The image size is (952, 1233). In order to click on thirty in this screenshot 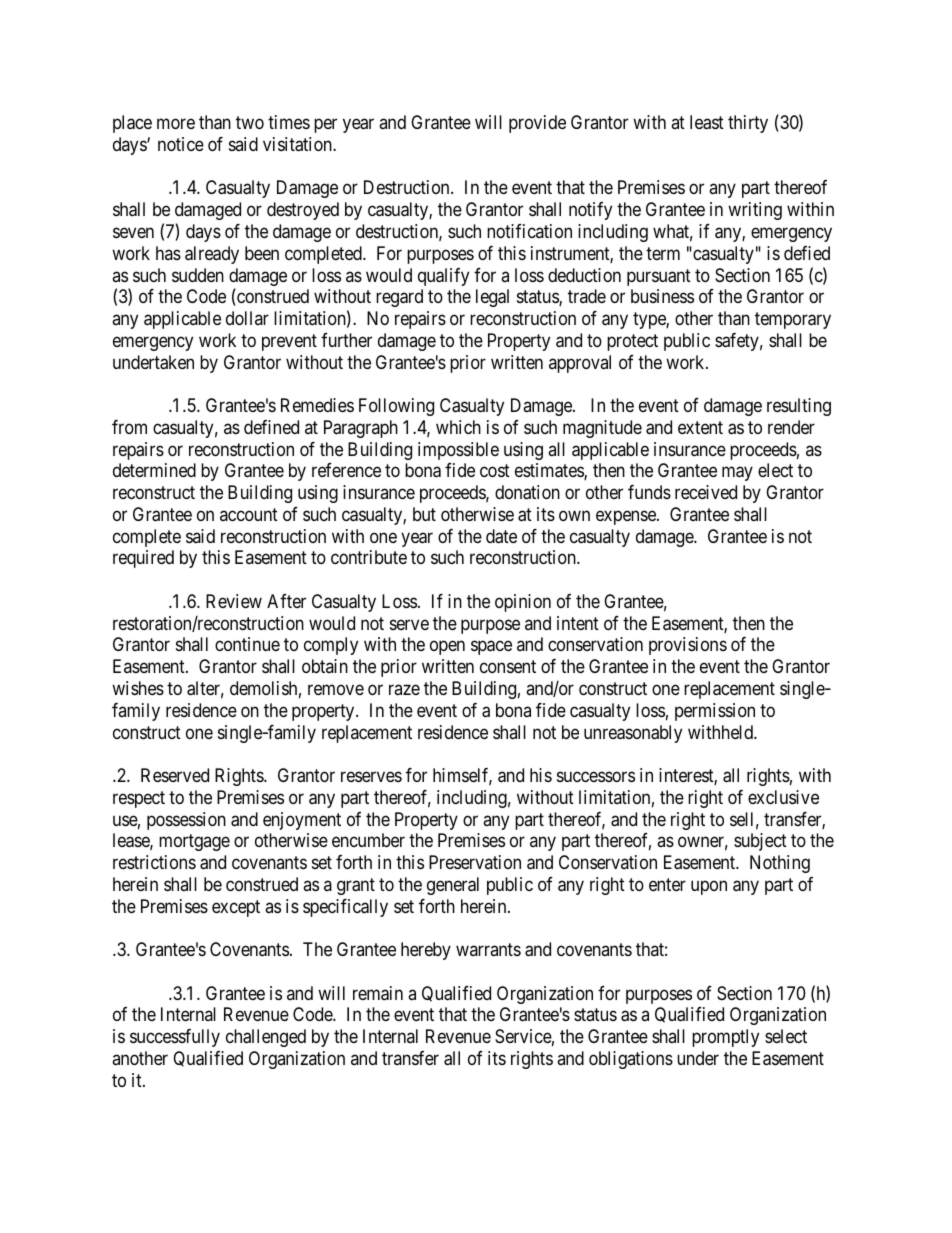, I will do `click(748, 124)`.
